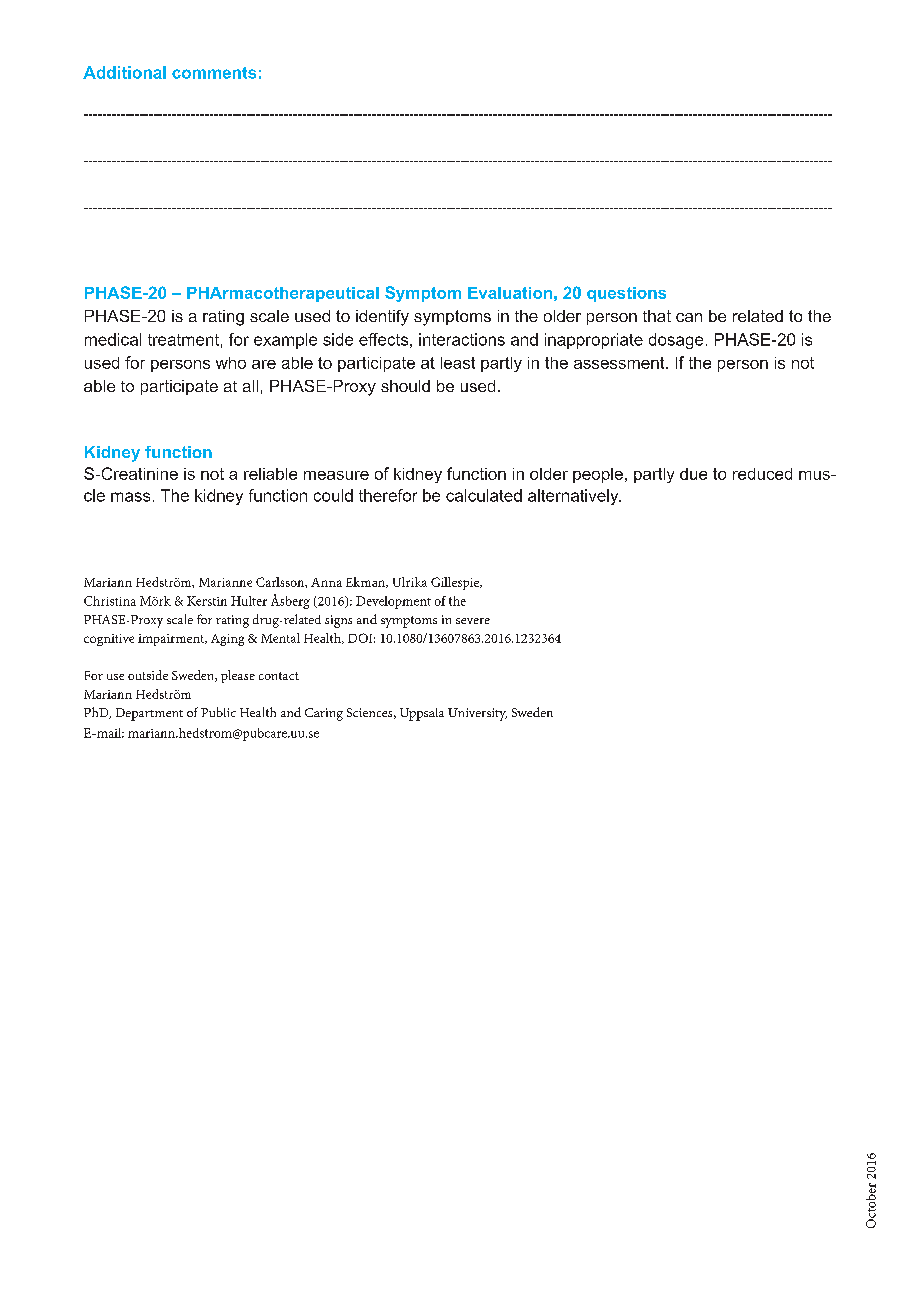  What do you see at coordinates (620, 363) in the screenshot?
I see `assessment` at bounding box center [620, 363].
